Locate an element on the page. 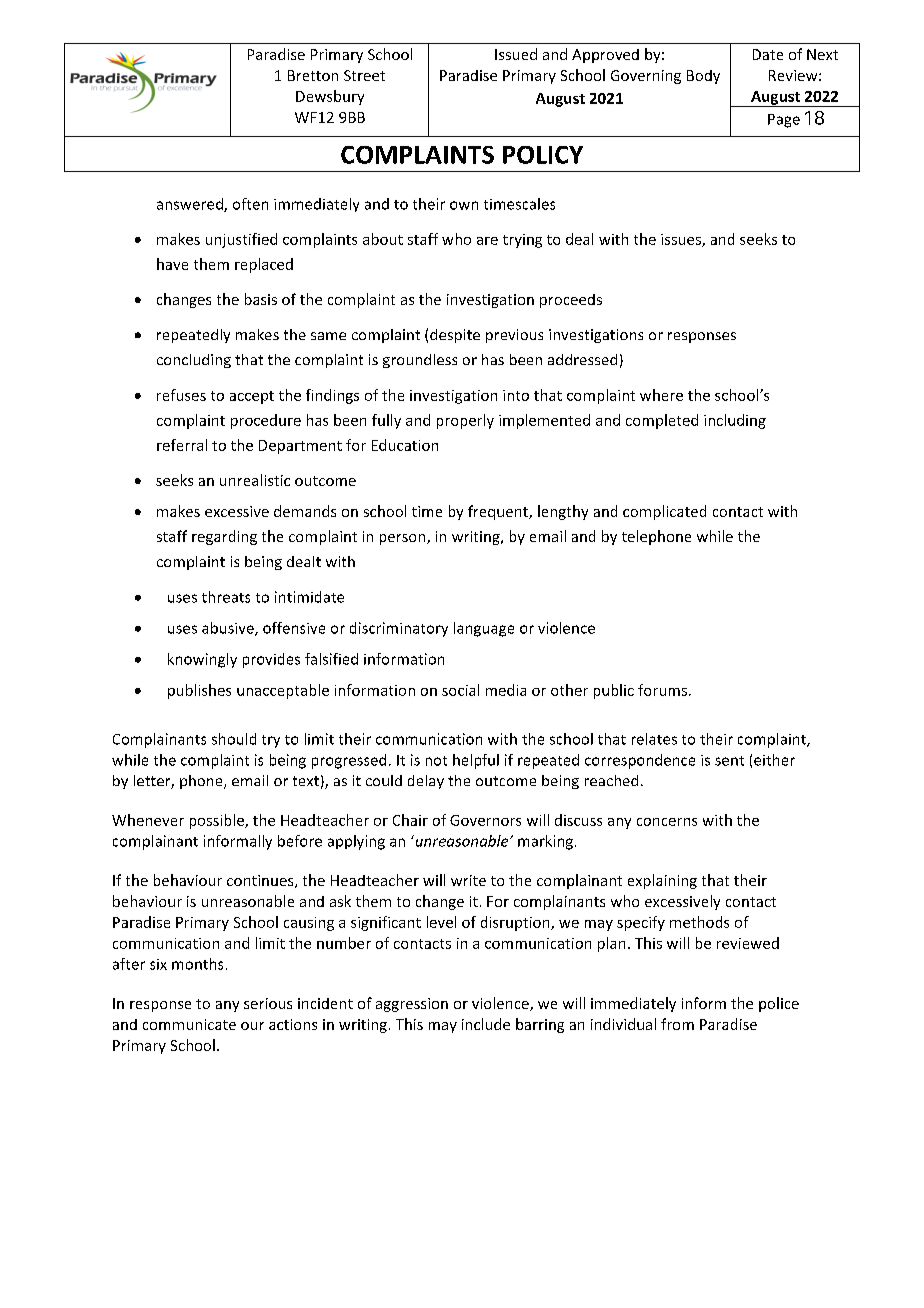 The height and width of the image is (1308, 924). Body is located at coordinates (703, 77).
